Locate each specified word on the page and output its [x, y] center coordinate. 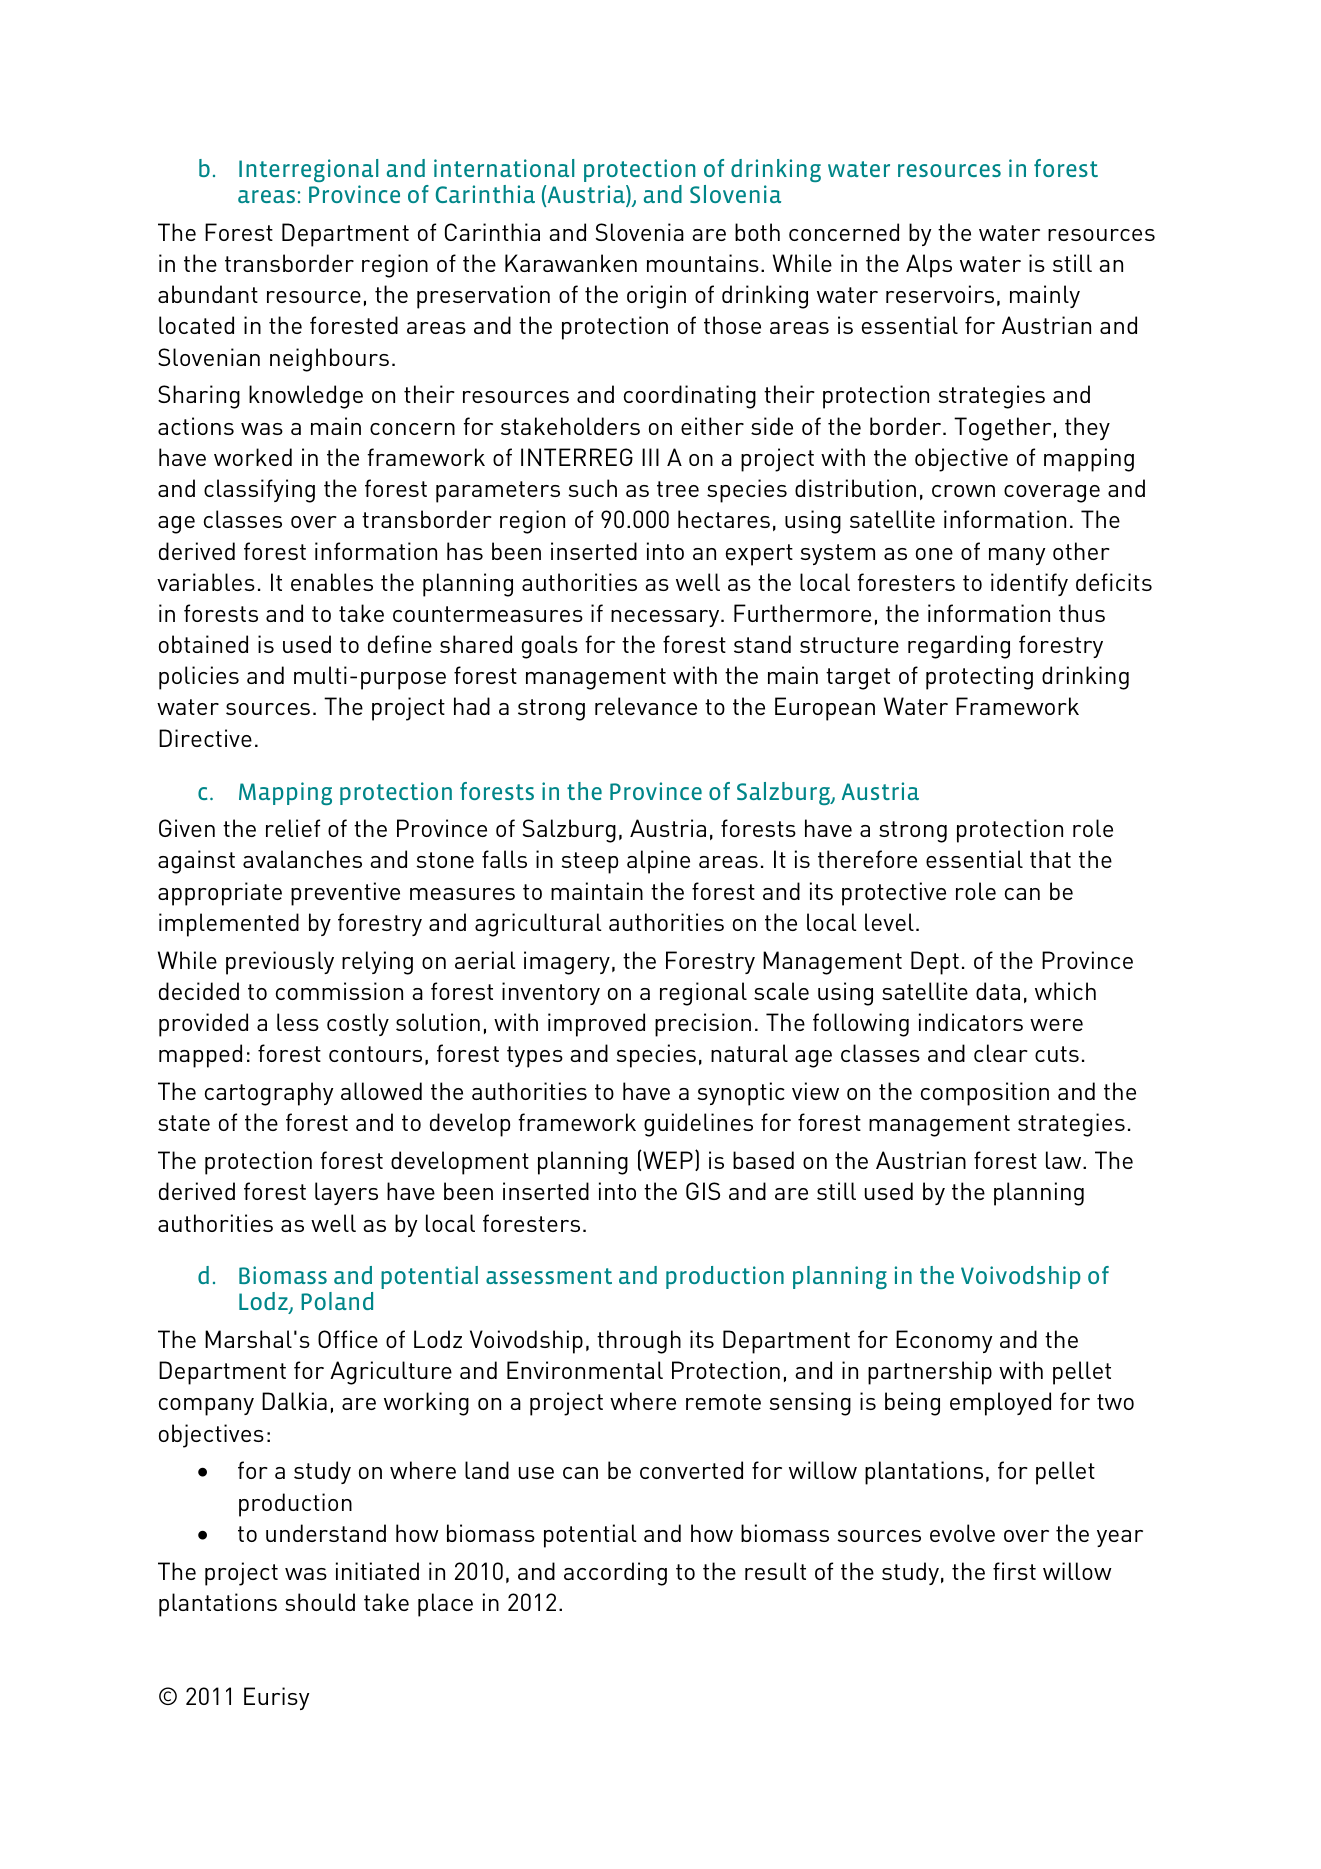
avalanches [302, 859]
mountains [703, 263]
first [1014, 1571]
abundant [208, 294]
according [615, 1574]
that [1050, 859]
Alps [929, 266]
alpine [658, 862]
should [320, 1602]
